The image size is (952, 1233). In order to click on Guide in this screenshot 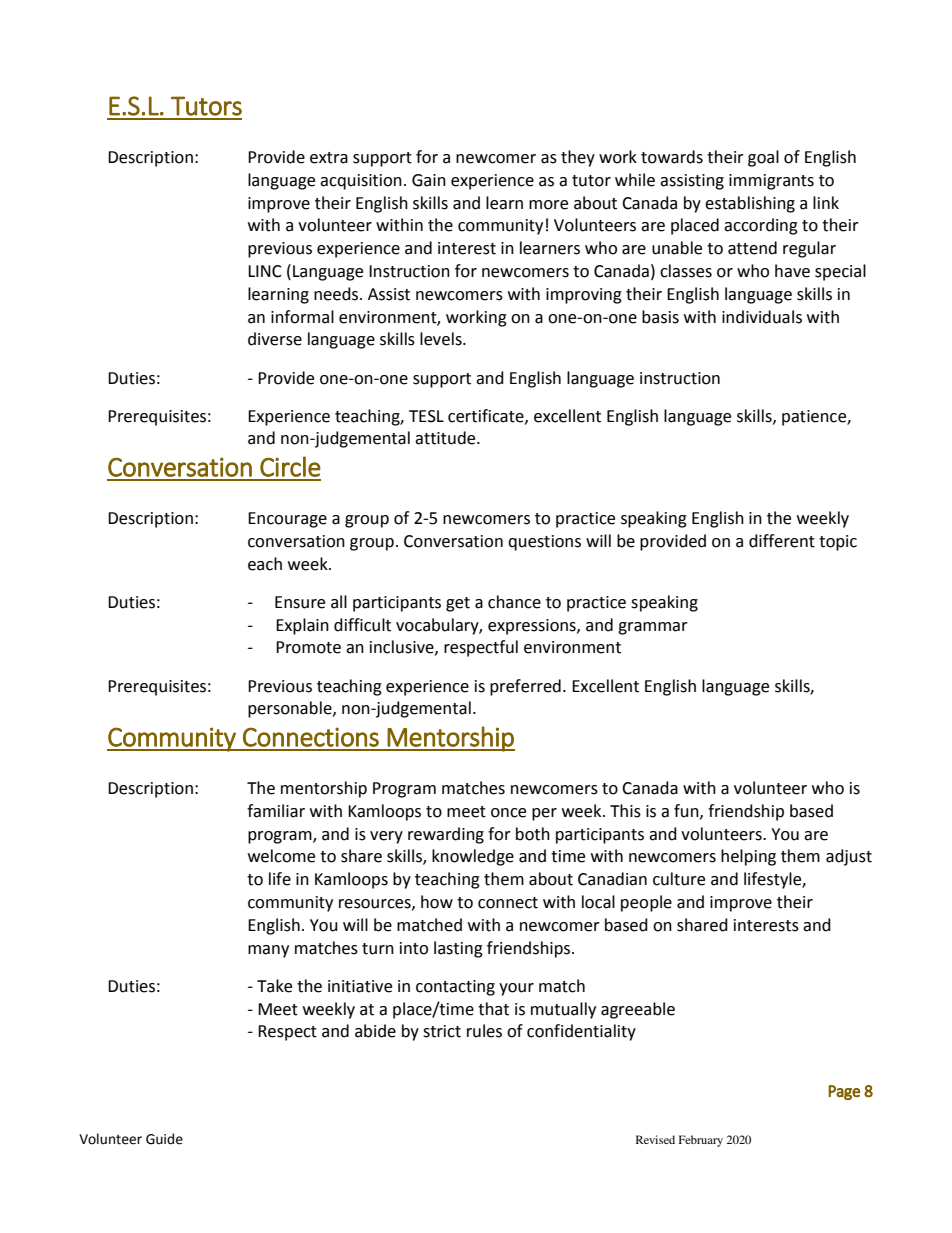, I will do `click(164, 1139)`.
